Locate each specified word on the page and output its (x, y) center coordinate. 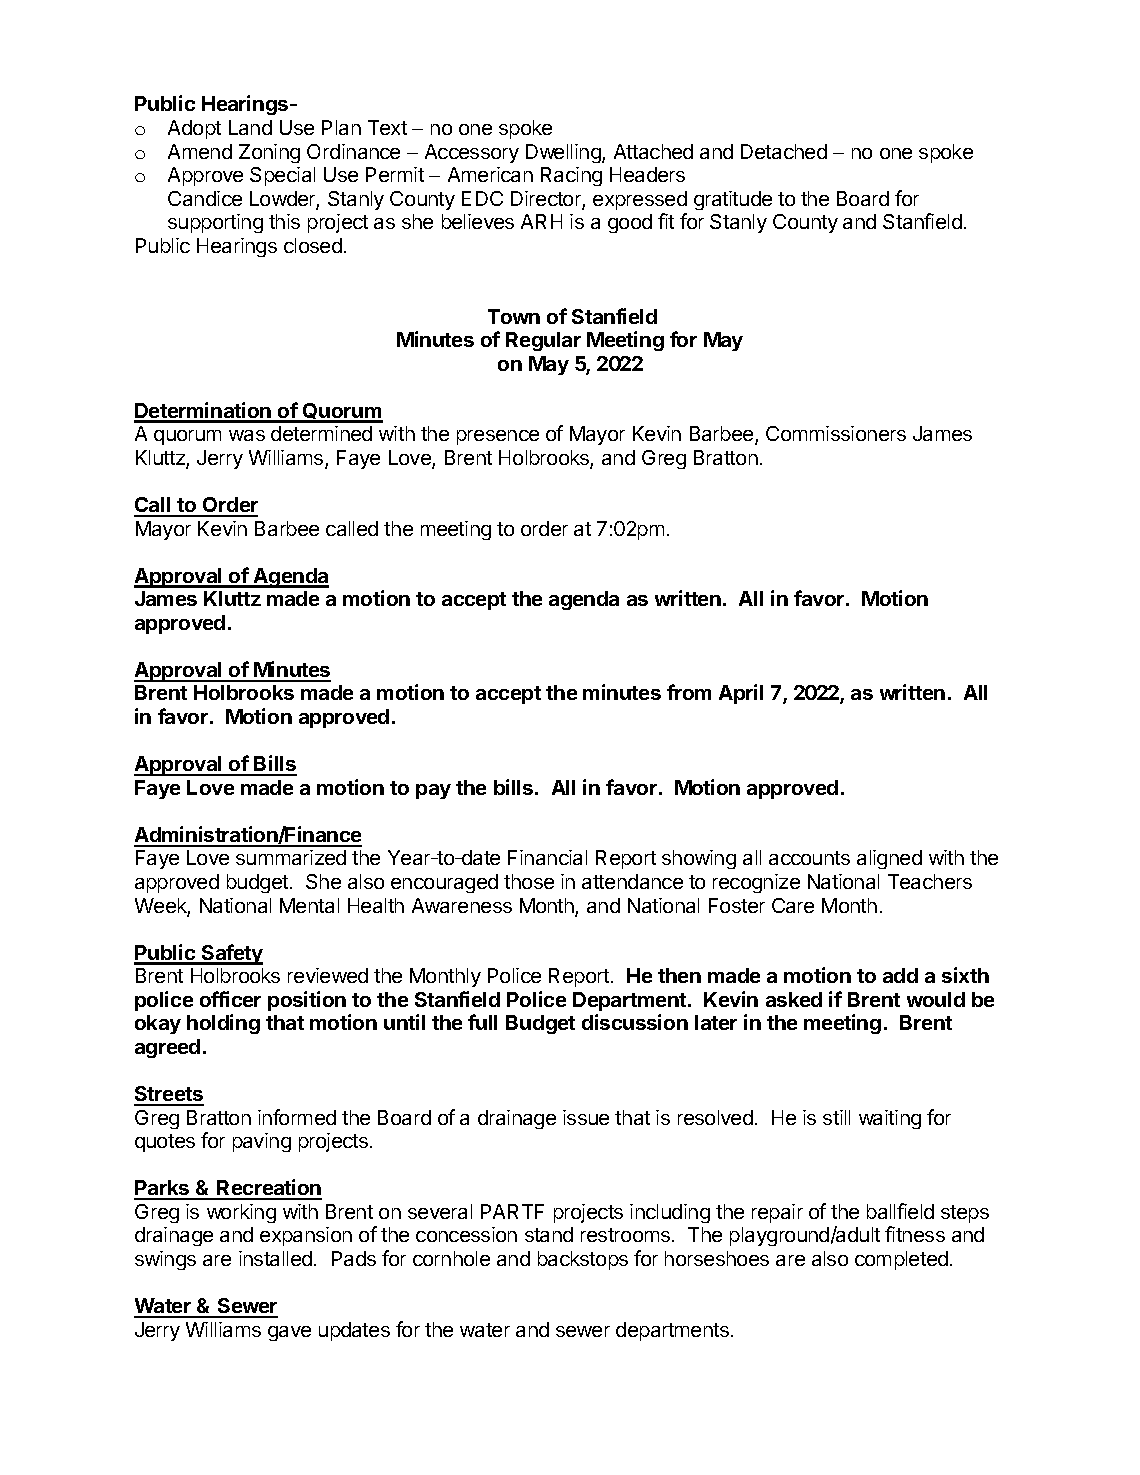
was (247, 435)
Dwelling (564, 153)
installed (275, 1258)
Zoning (269, 153)
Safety (231, 954)
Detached (784, 151)
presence (498, 437)
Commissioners (836, 433)
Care (793, 905)
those (529, 881)
